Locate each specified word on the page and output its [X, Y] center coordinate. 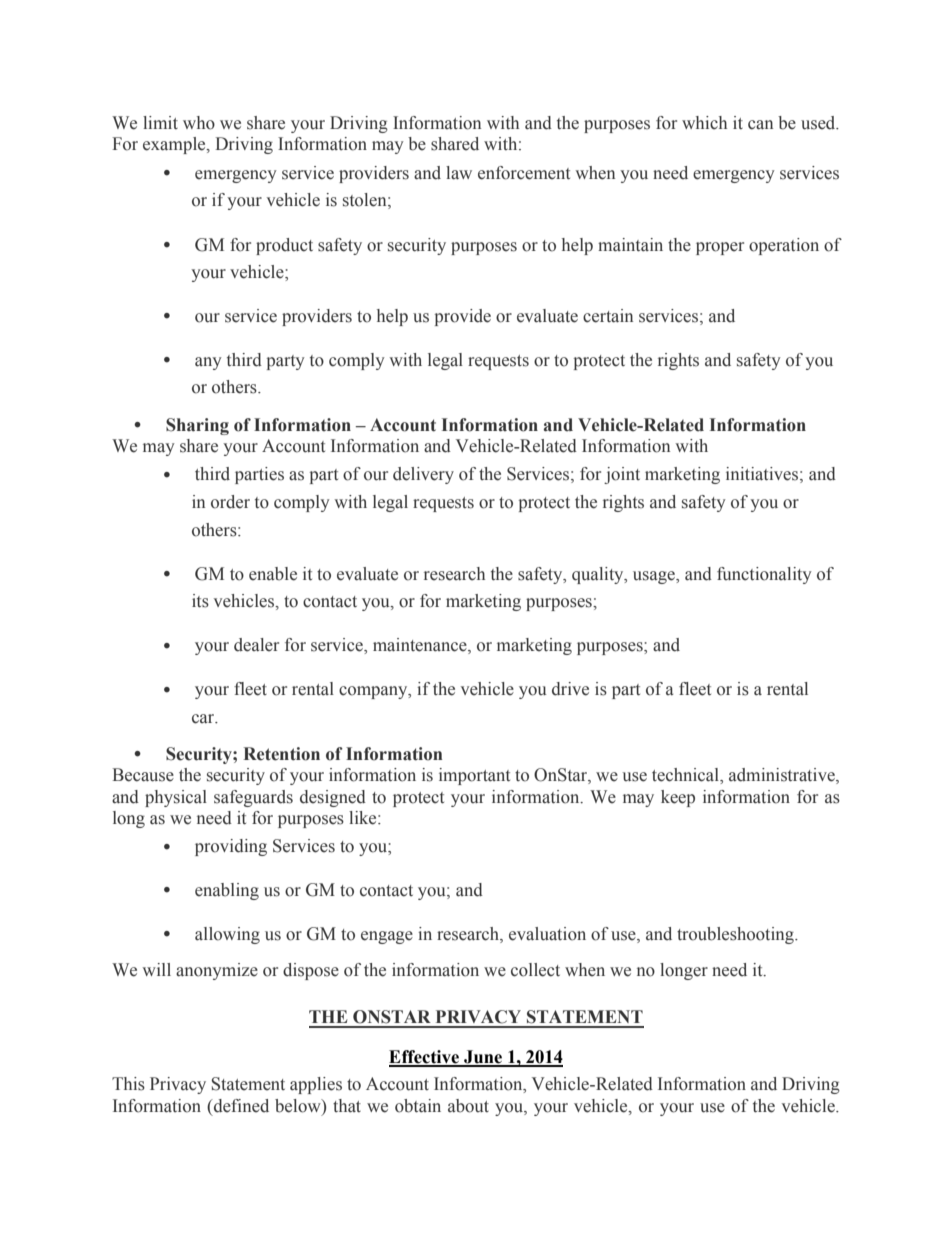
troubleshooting [736, 935]
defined [240, 1106]
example [175, 145]
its [200, 601]
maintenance [421, 646]
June [483, 1058]
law [459, 173]
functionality [764, 575]
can [760, 125]
